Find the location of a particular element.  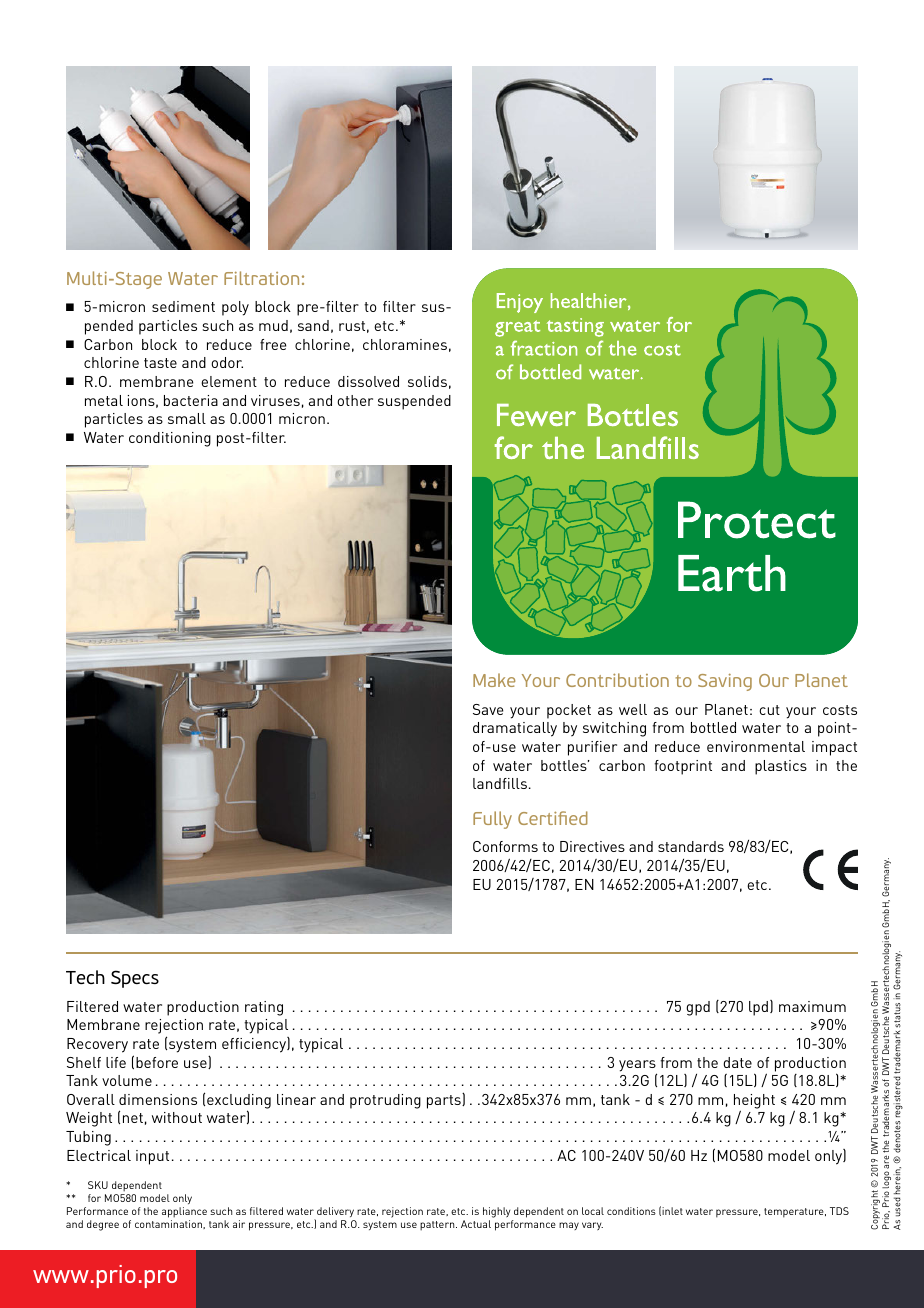

landfills is located at coordinates (500, 783).
